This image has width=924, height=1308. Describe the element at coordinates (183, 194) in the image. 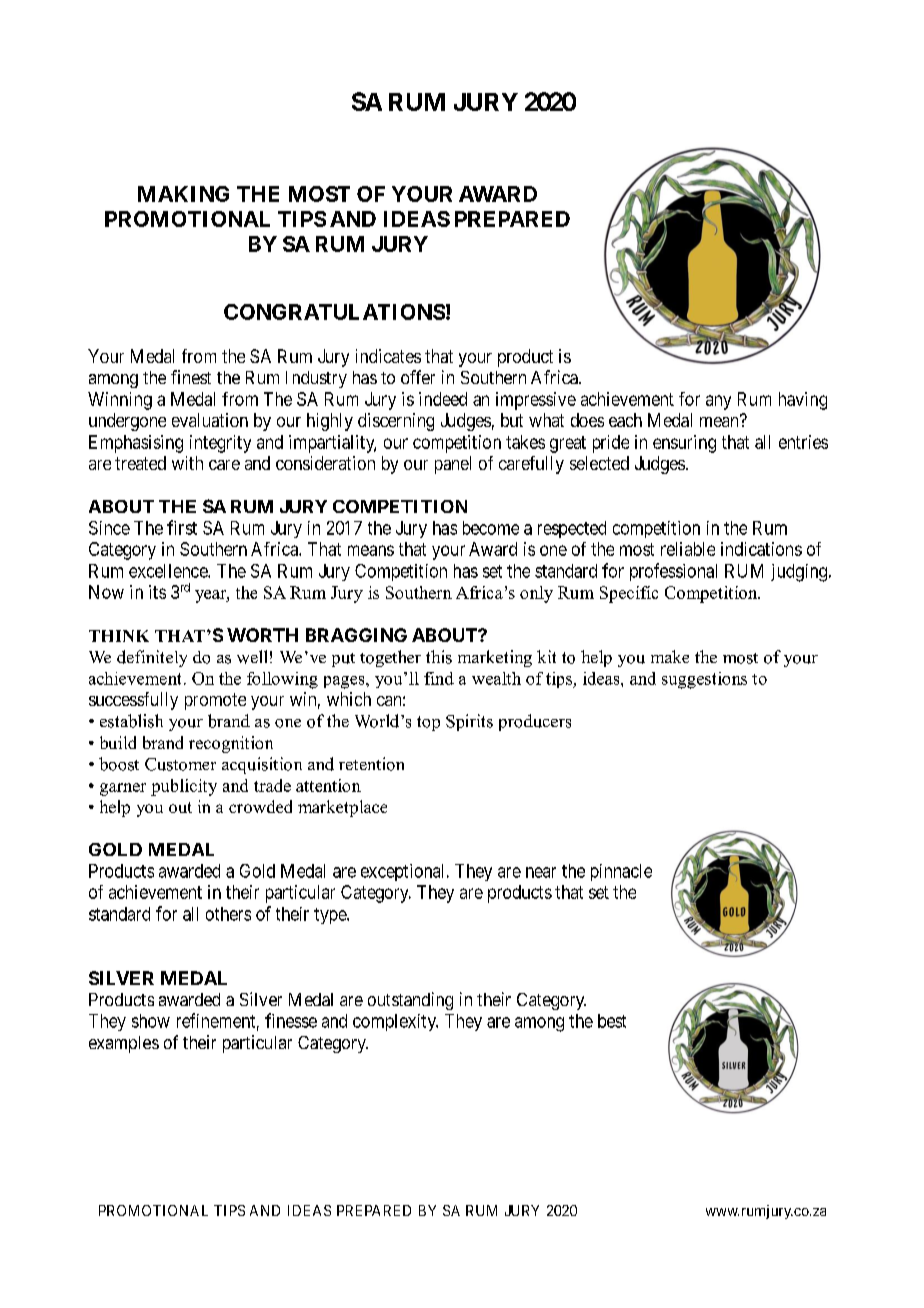

I see `MAKING` at that location.
